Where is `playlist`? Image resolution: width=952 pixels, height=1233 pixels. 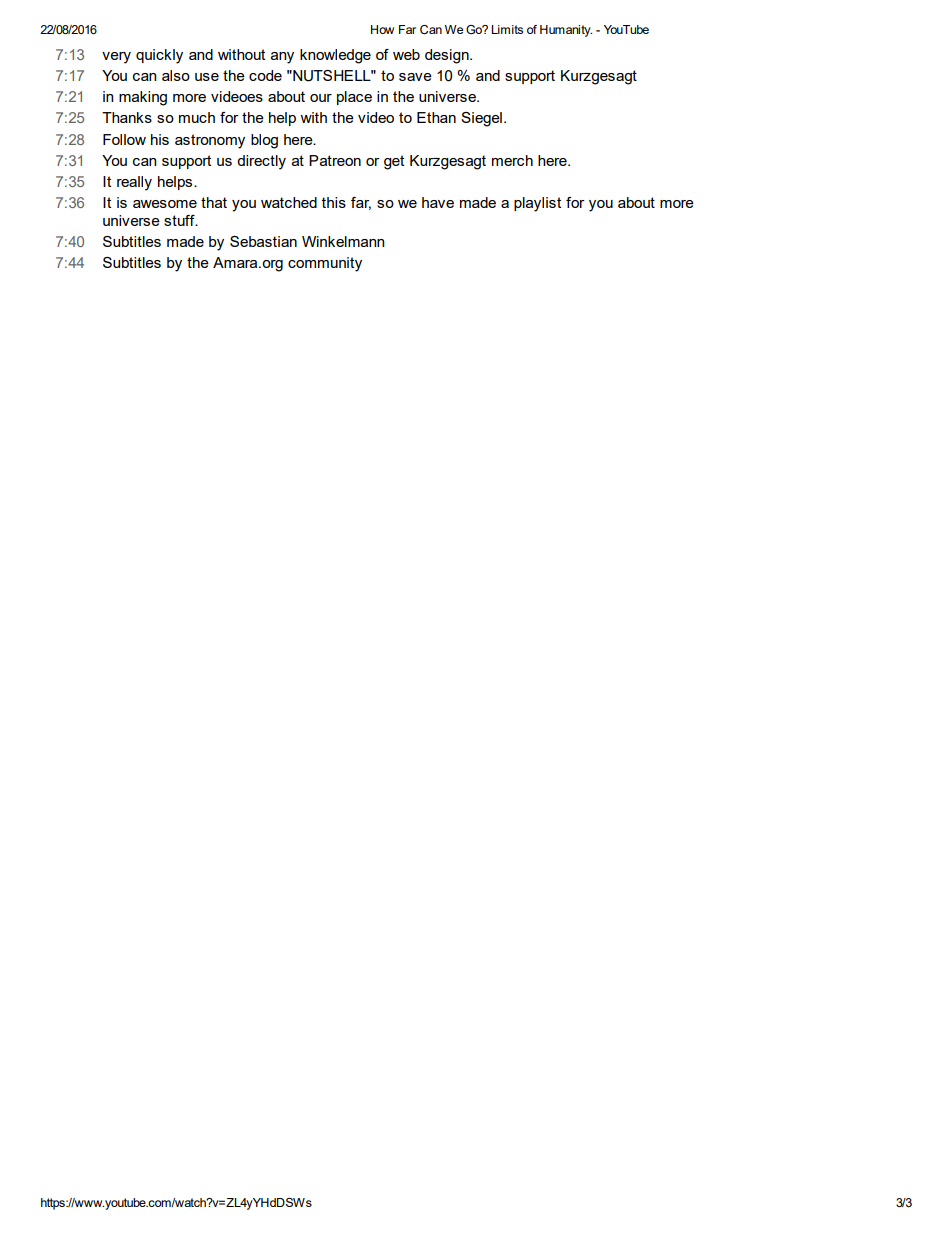
playlist is located at coordinates (537, 204).
